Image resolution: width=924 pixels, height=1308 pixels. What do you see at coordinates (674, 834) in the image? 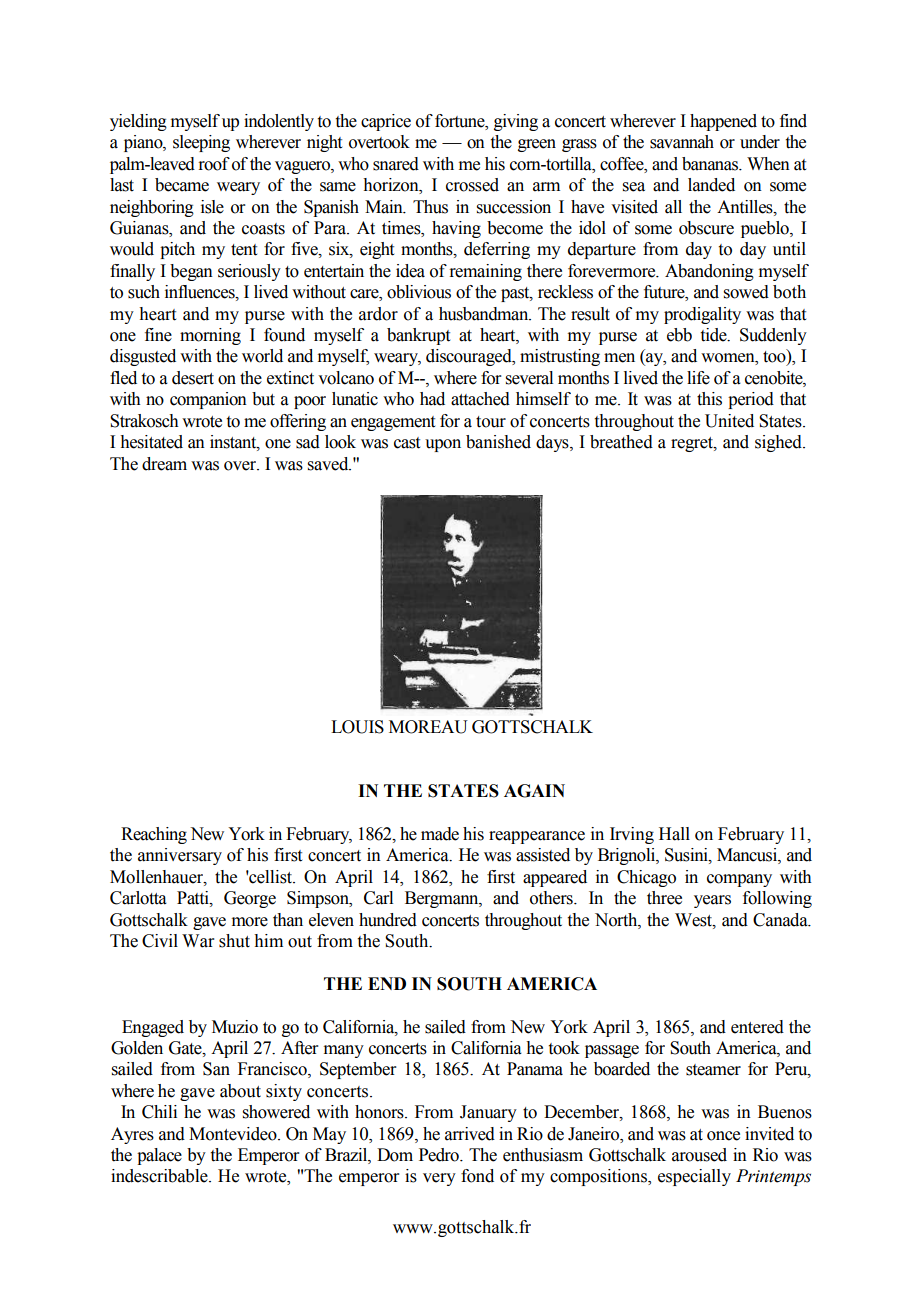
I see `Hall` at bounding box center [674, 834].
